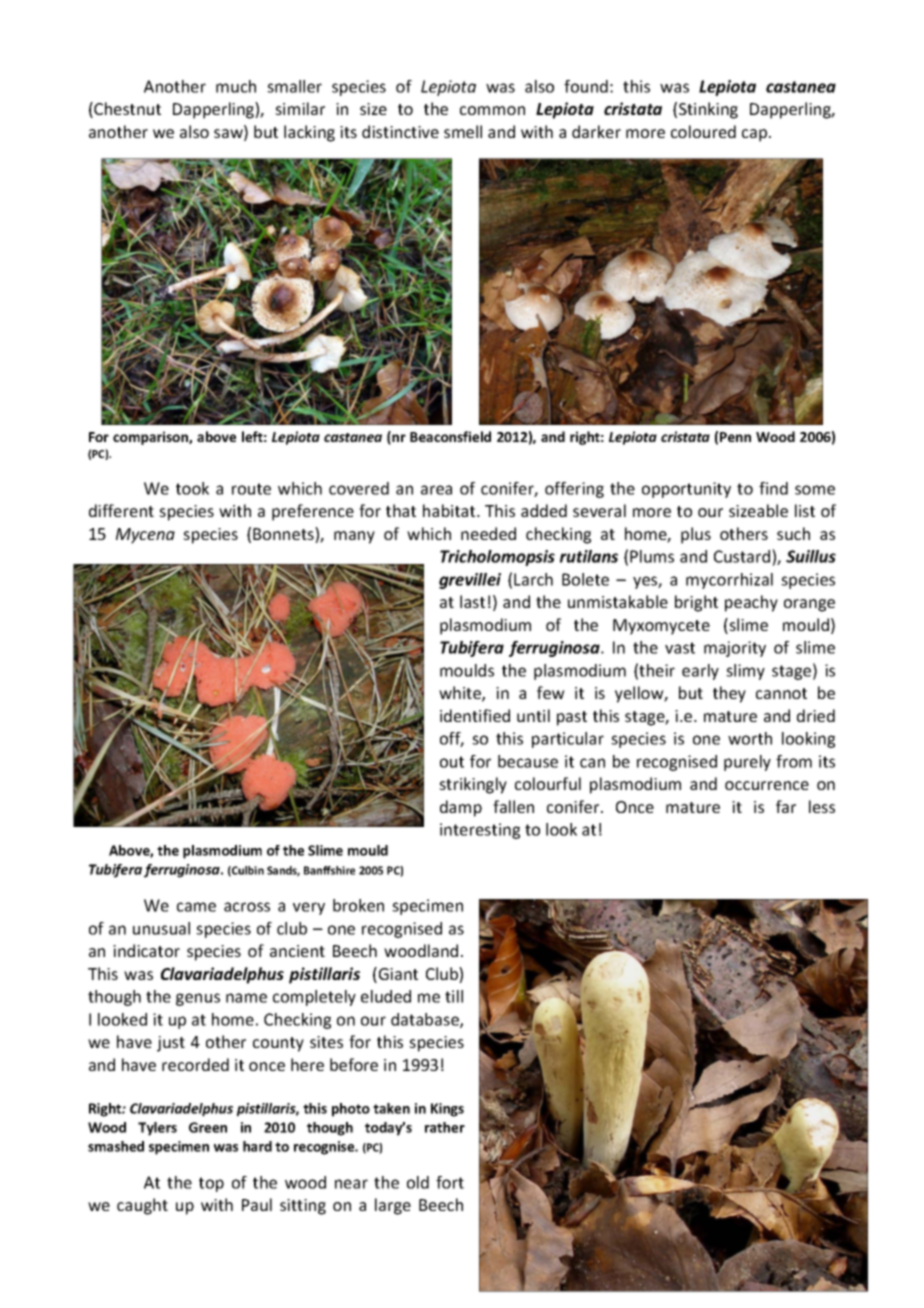 This screenshot has width=924, height=1308. What do you see at coordinates (229, 135) in the screenshot?
I see `saw` at bounding box center [229, 135].
